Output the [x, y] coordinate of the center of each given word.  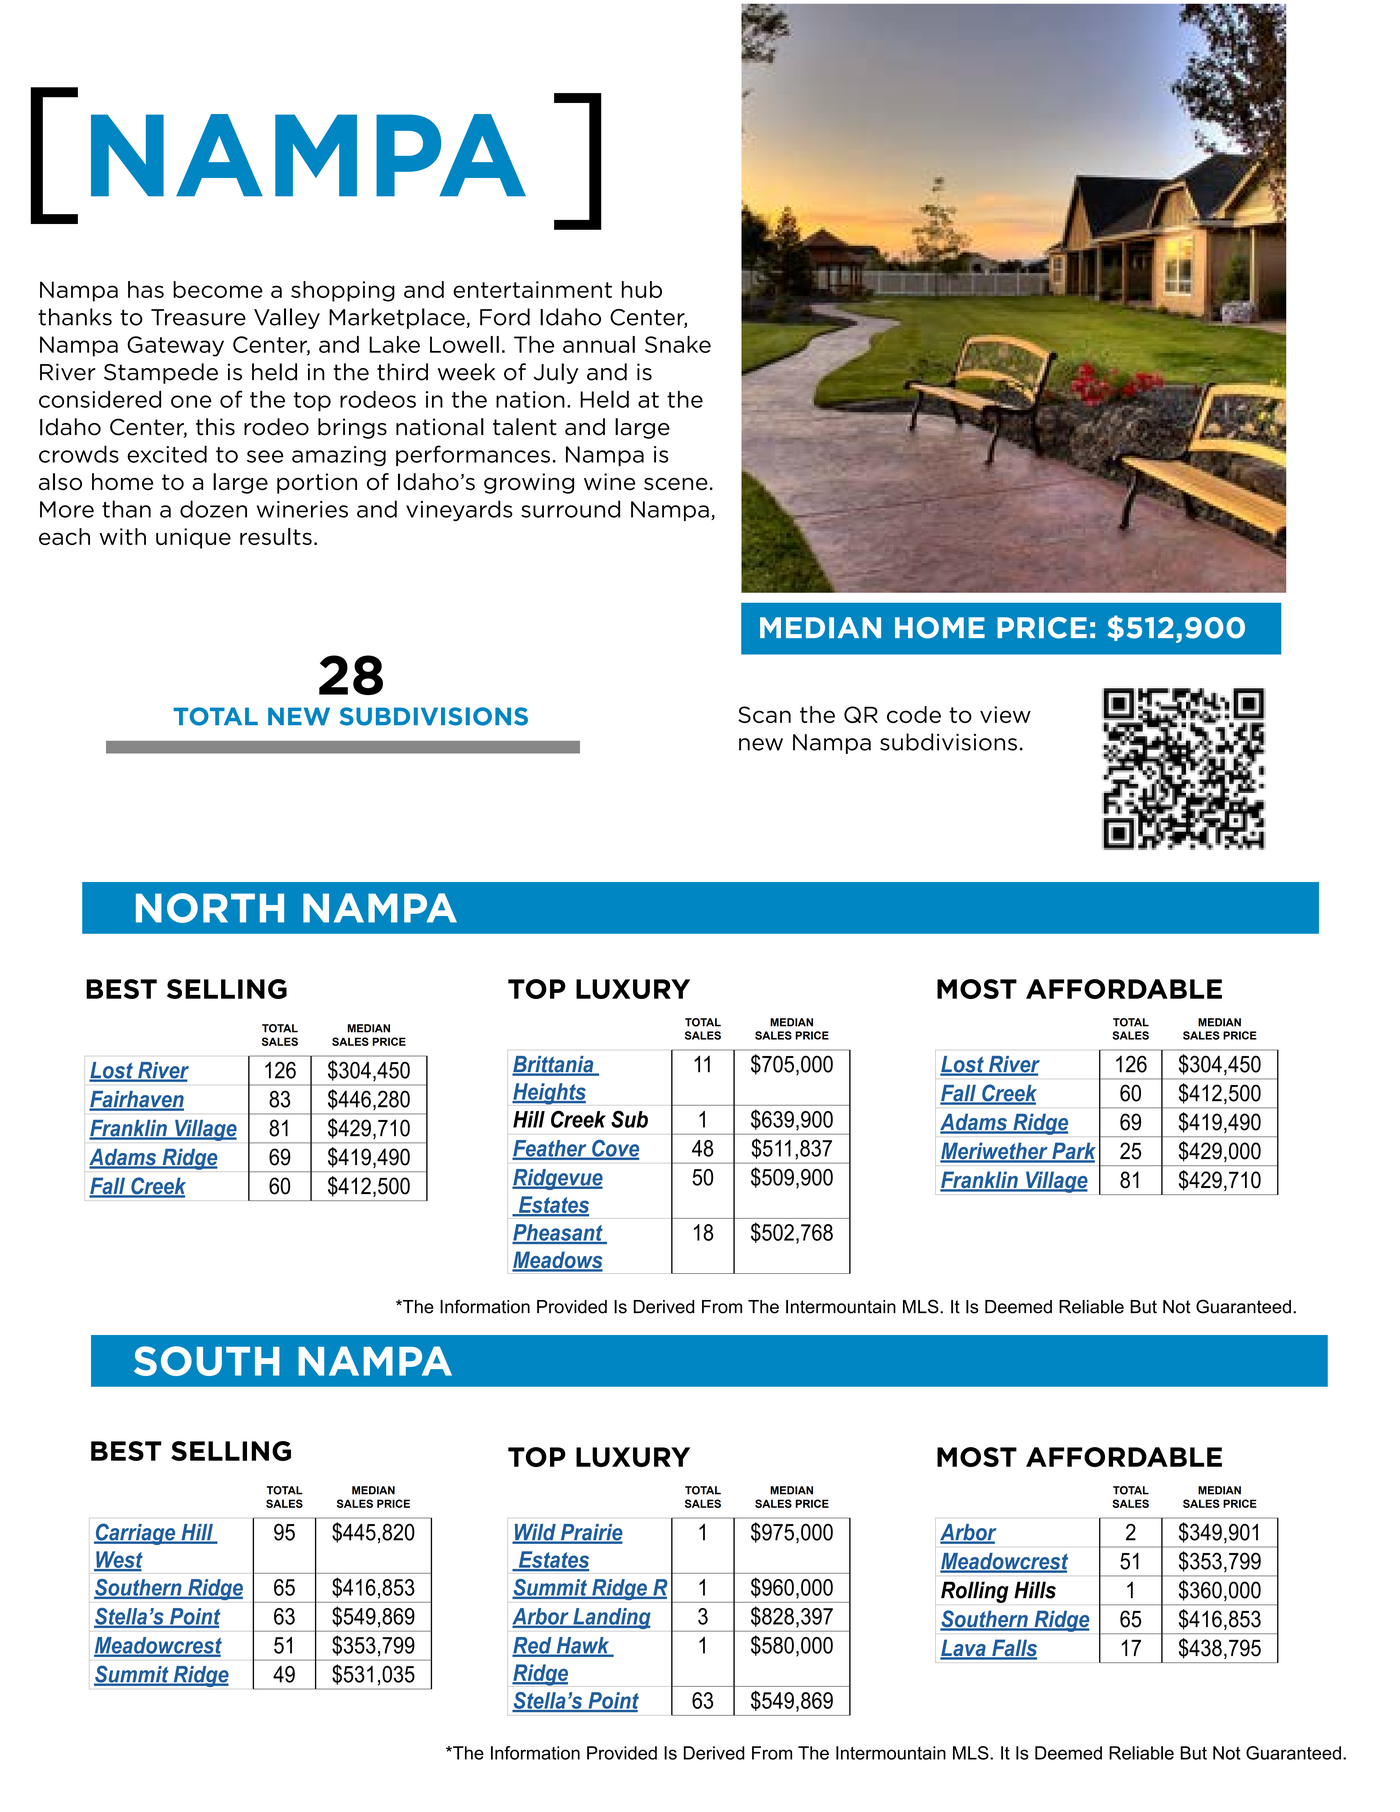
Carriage [136, 1534]
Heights [549, 1094]
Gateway [175, 346]
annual [599, 344]
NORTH [210, 908]
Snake [678, 344]
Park [1073, 1152]
